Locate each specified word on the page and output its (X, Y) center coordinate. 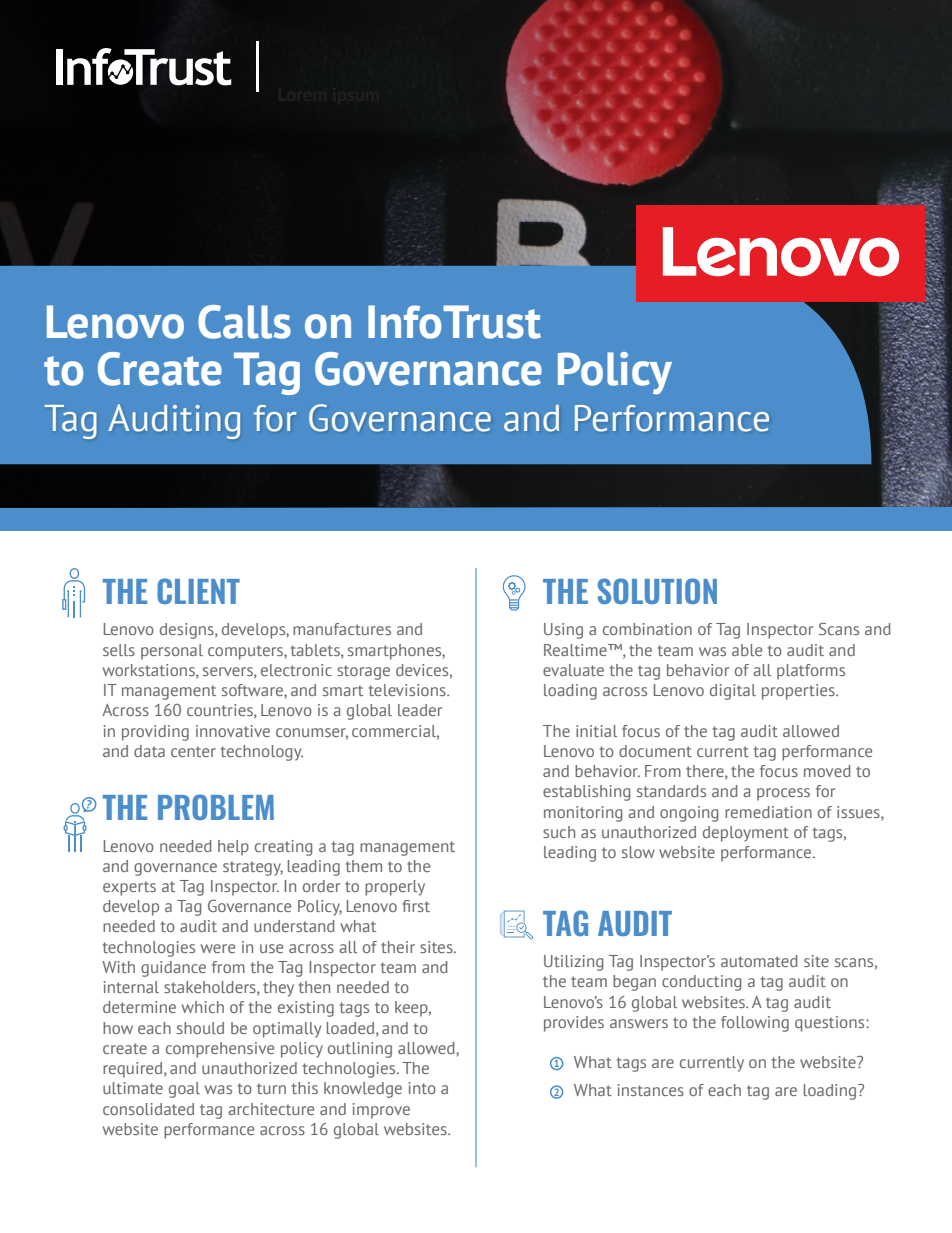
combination (647, 629)
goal (184, 1090)
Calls (244, 322)
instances (651, 1090)
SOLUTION (657, 591)
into (422, 1088)
